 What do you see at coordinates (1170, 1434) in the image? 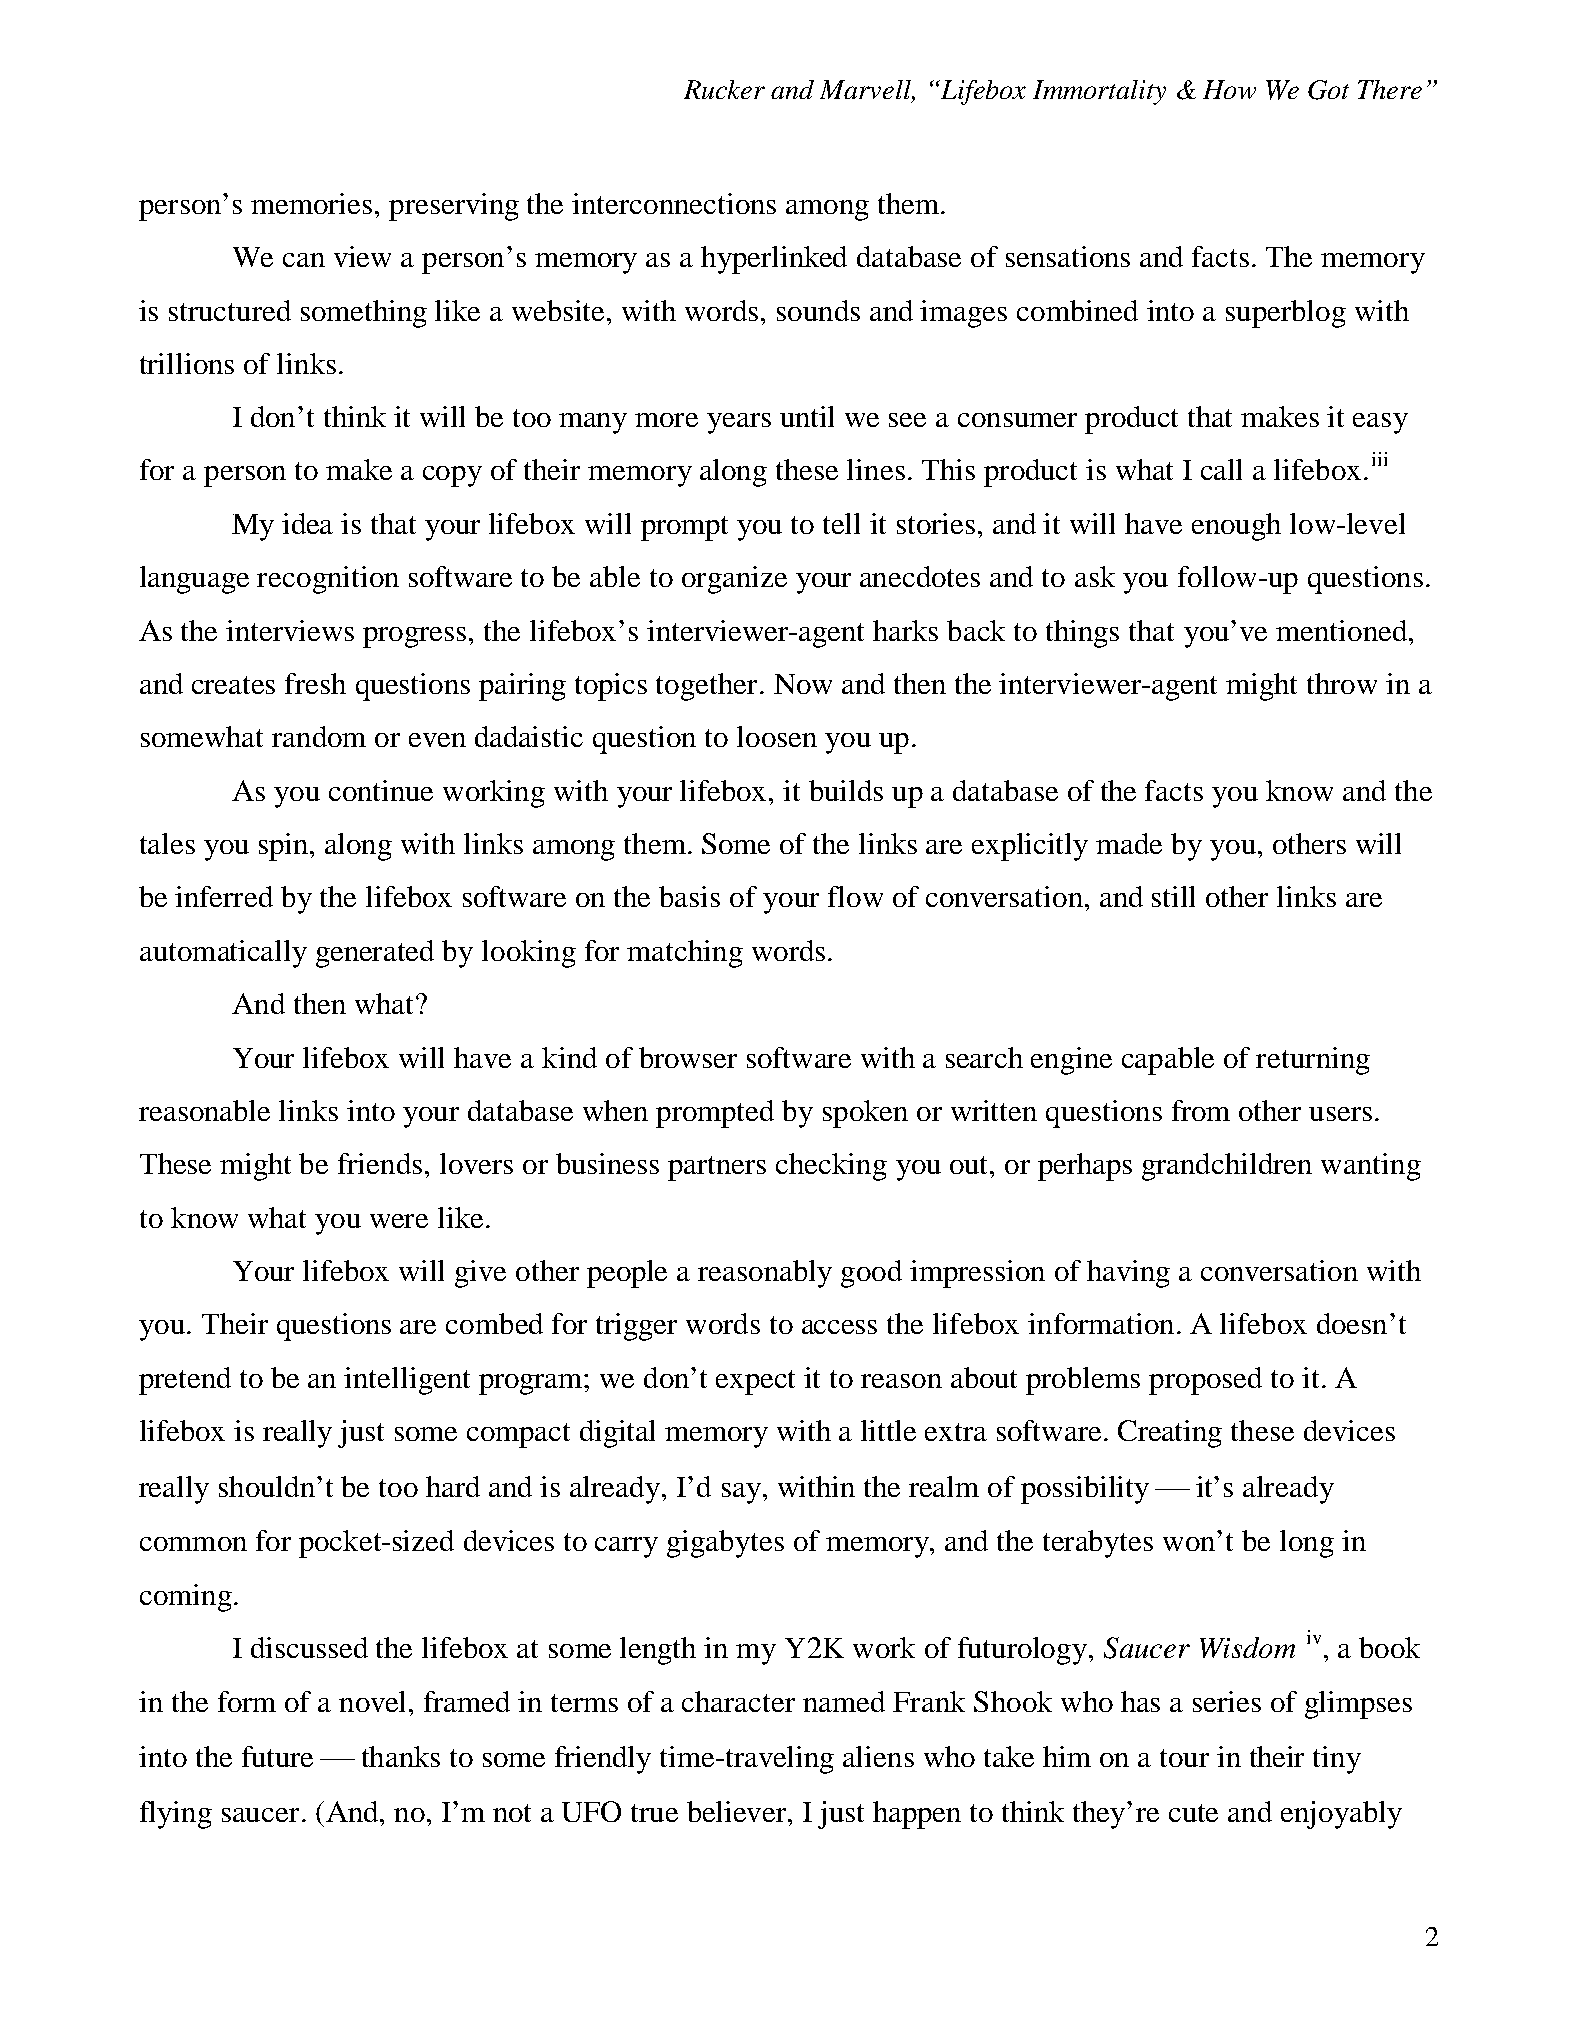
I see `Creating` at bounding box center [1170, 1434].
